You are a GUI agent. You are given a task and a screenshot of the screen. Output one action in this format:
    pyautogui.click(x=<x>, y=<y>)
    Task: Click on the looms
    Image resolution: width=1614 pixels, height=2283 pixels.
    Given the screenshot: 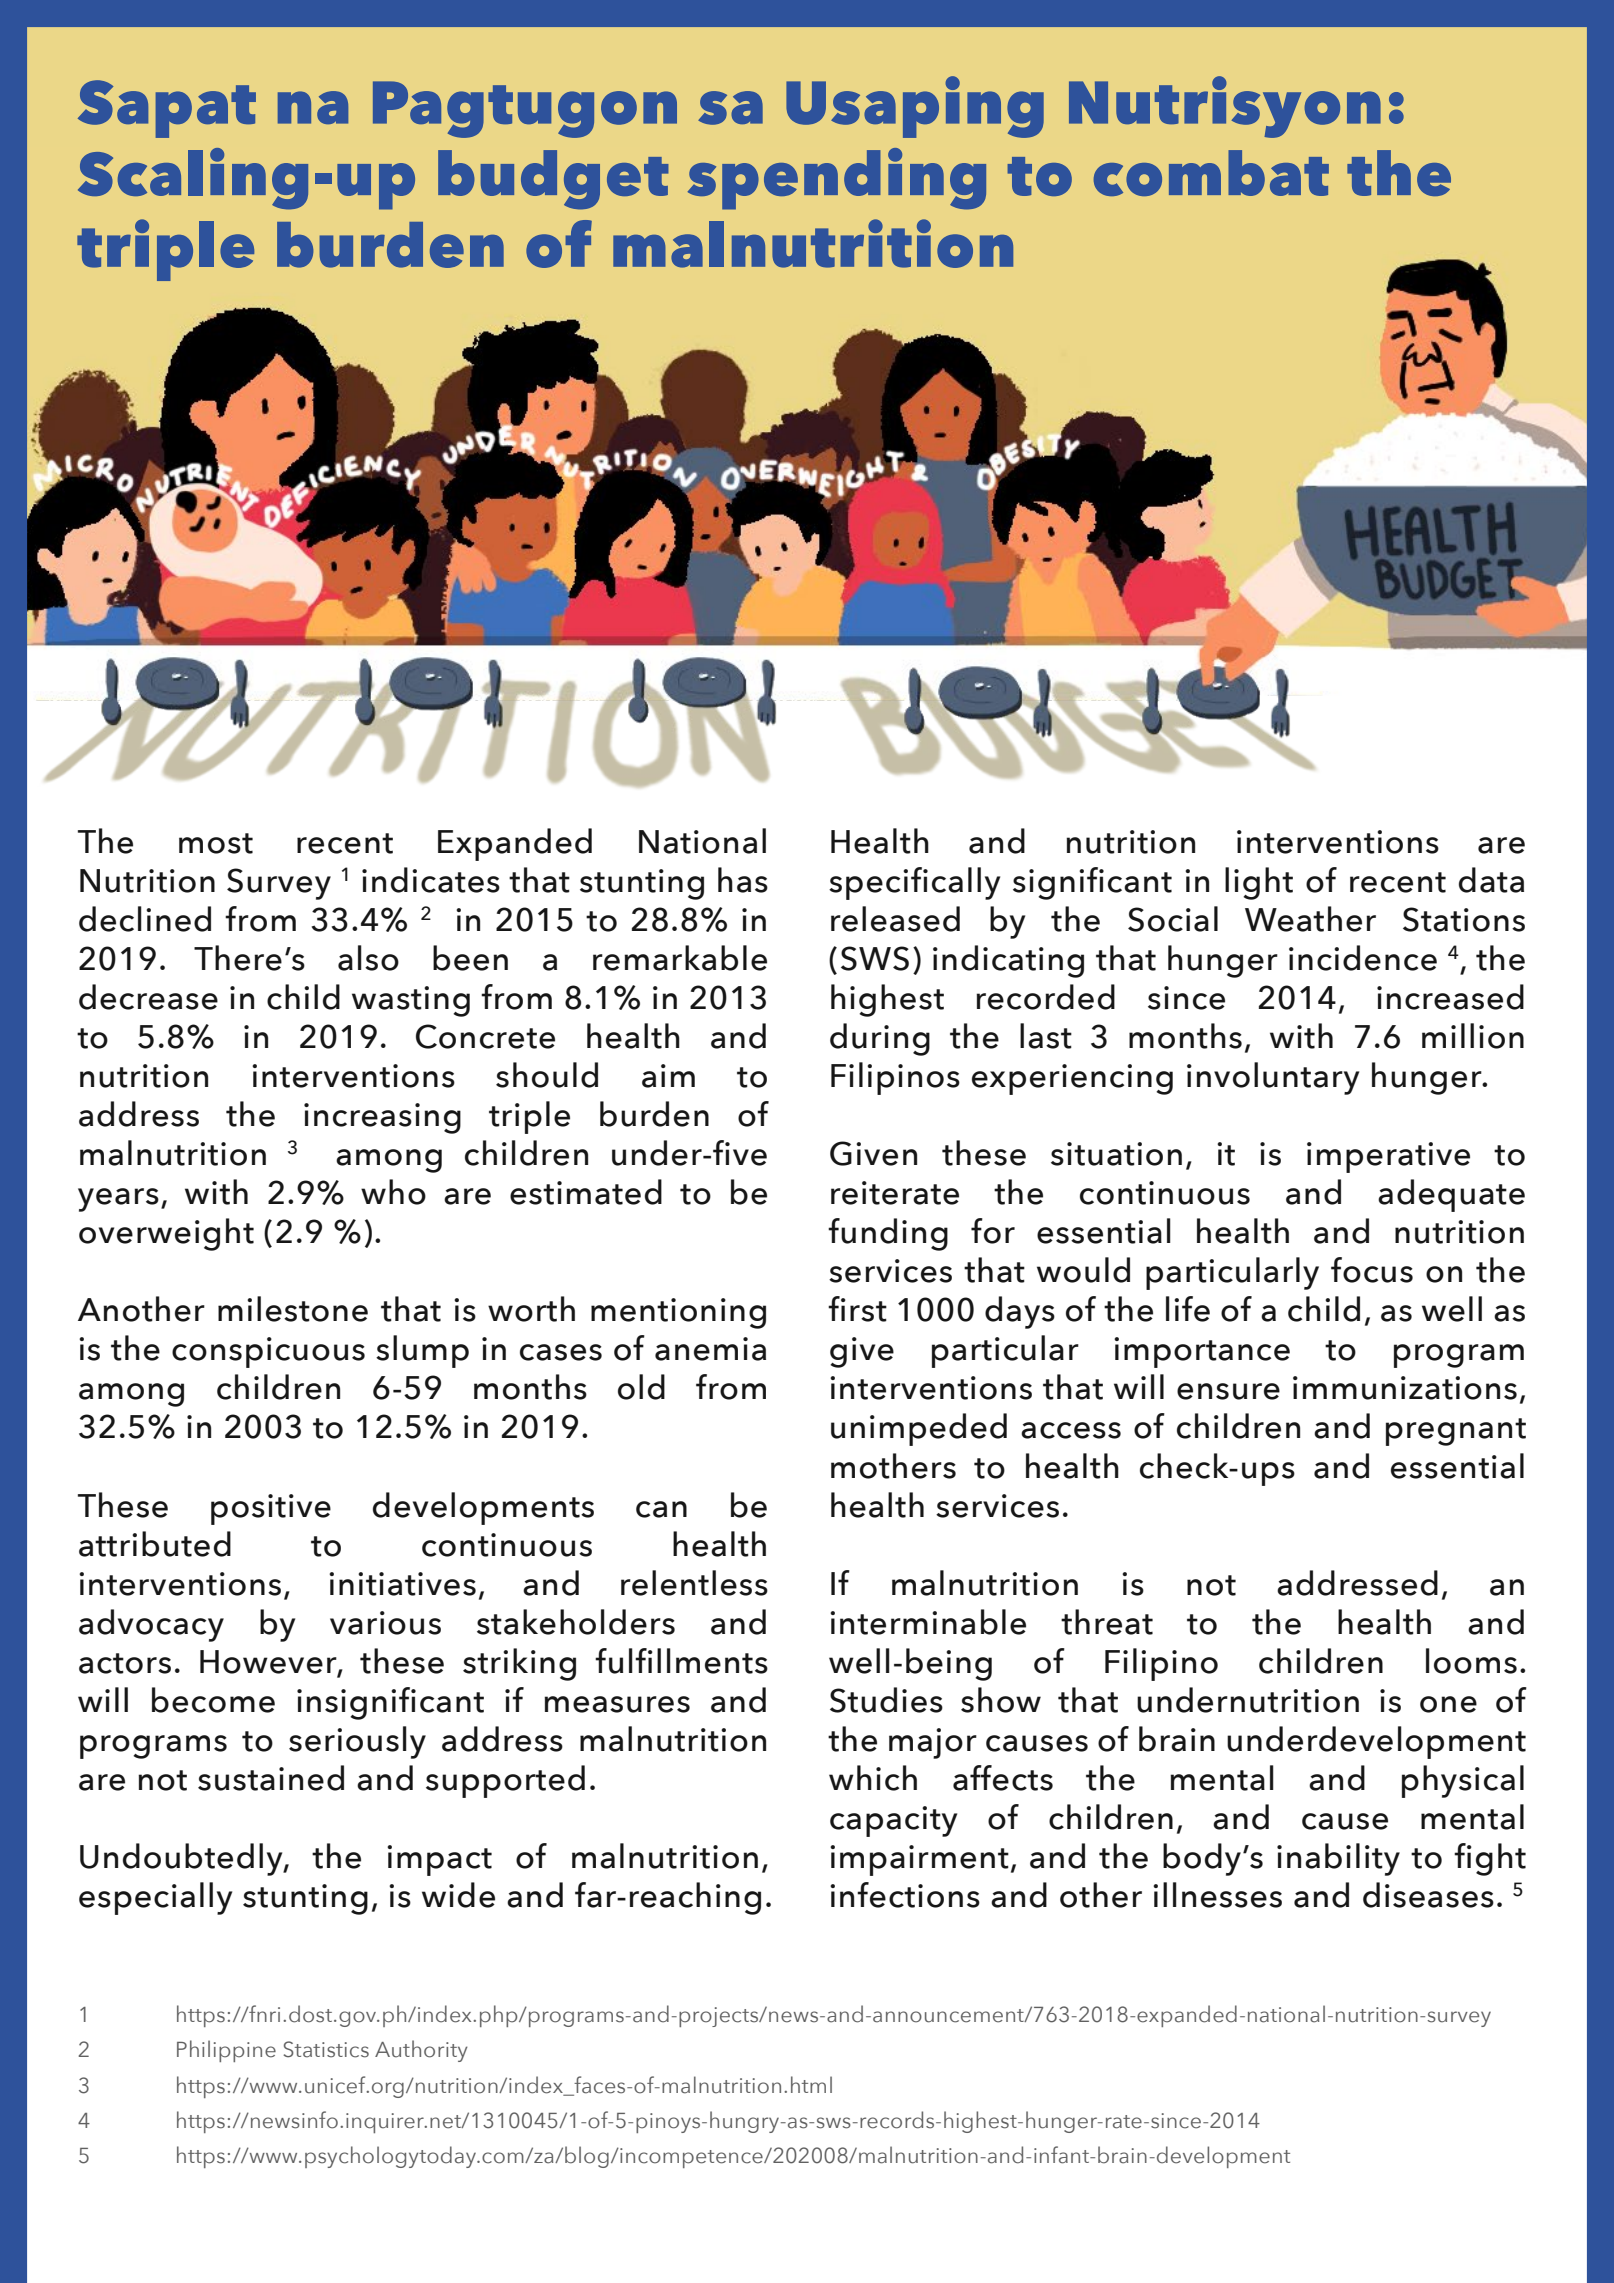 What is the action you would take?
    pyautogui.click(x=1471, y=1661)
